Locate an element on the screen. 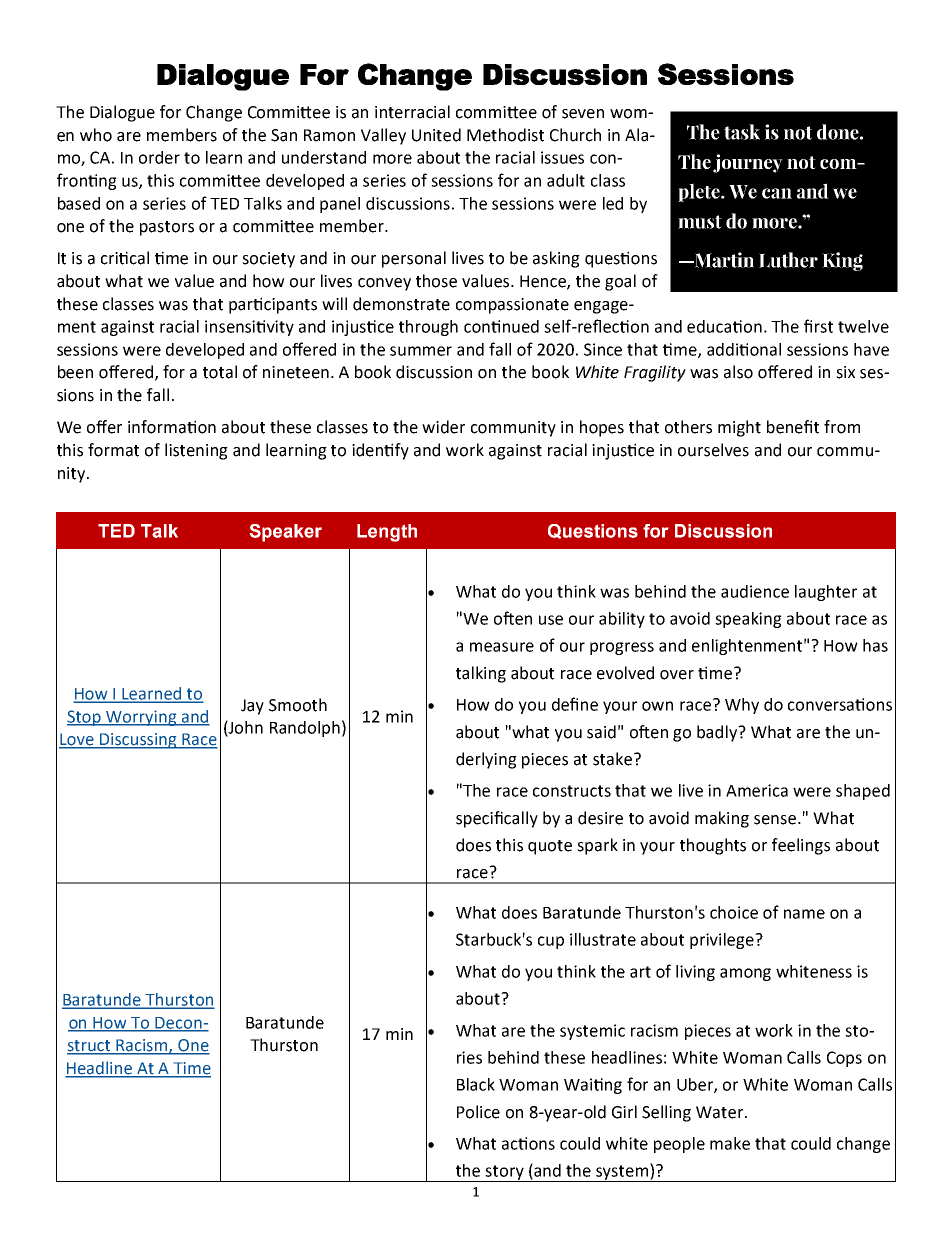  Police is located at coordinates (478, 1112).
